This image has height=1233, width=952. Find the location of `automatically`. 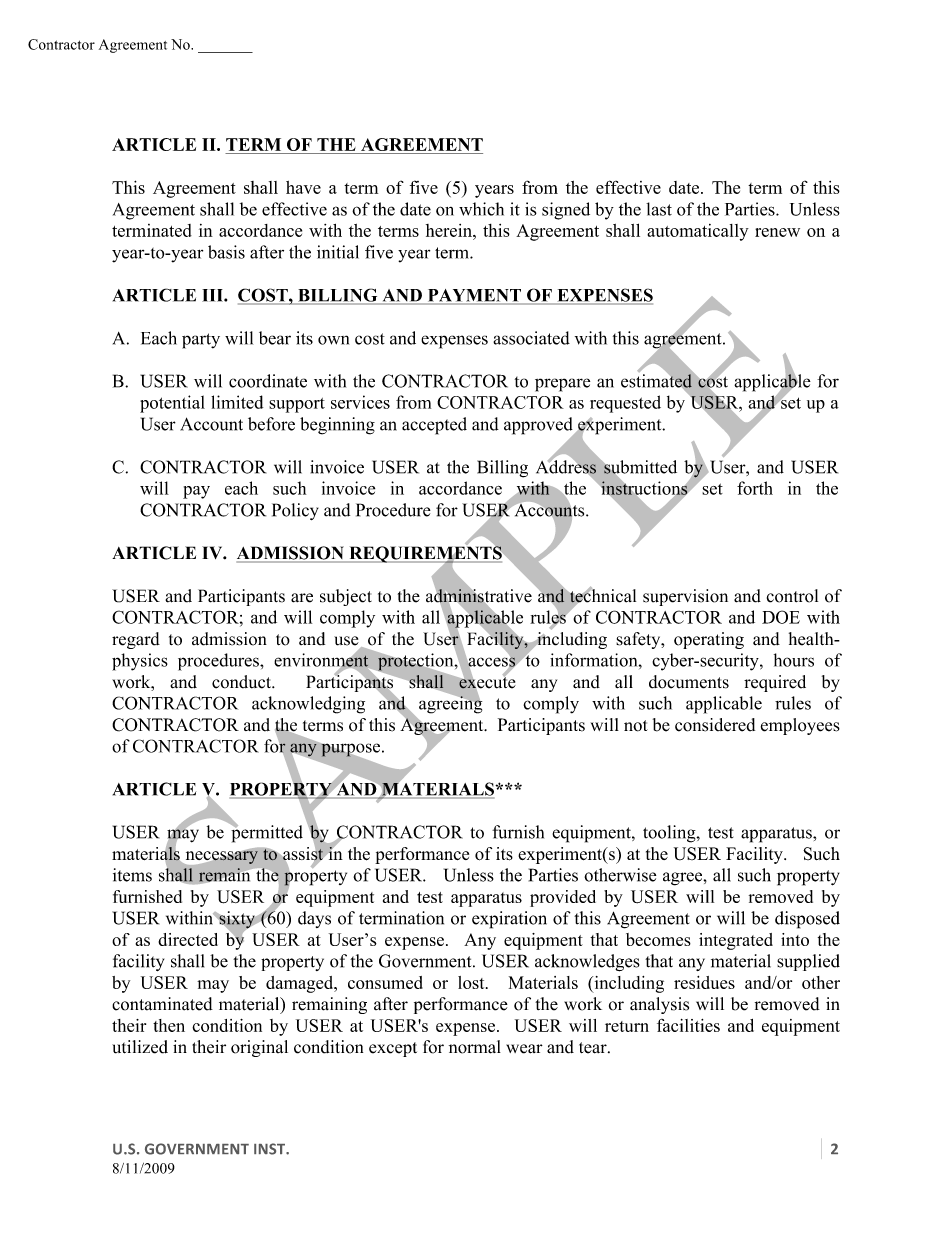

automatically is located at coordinates (698, 232).
